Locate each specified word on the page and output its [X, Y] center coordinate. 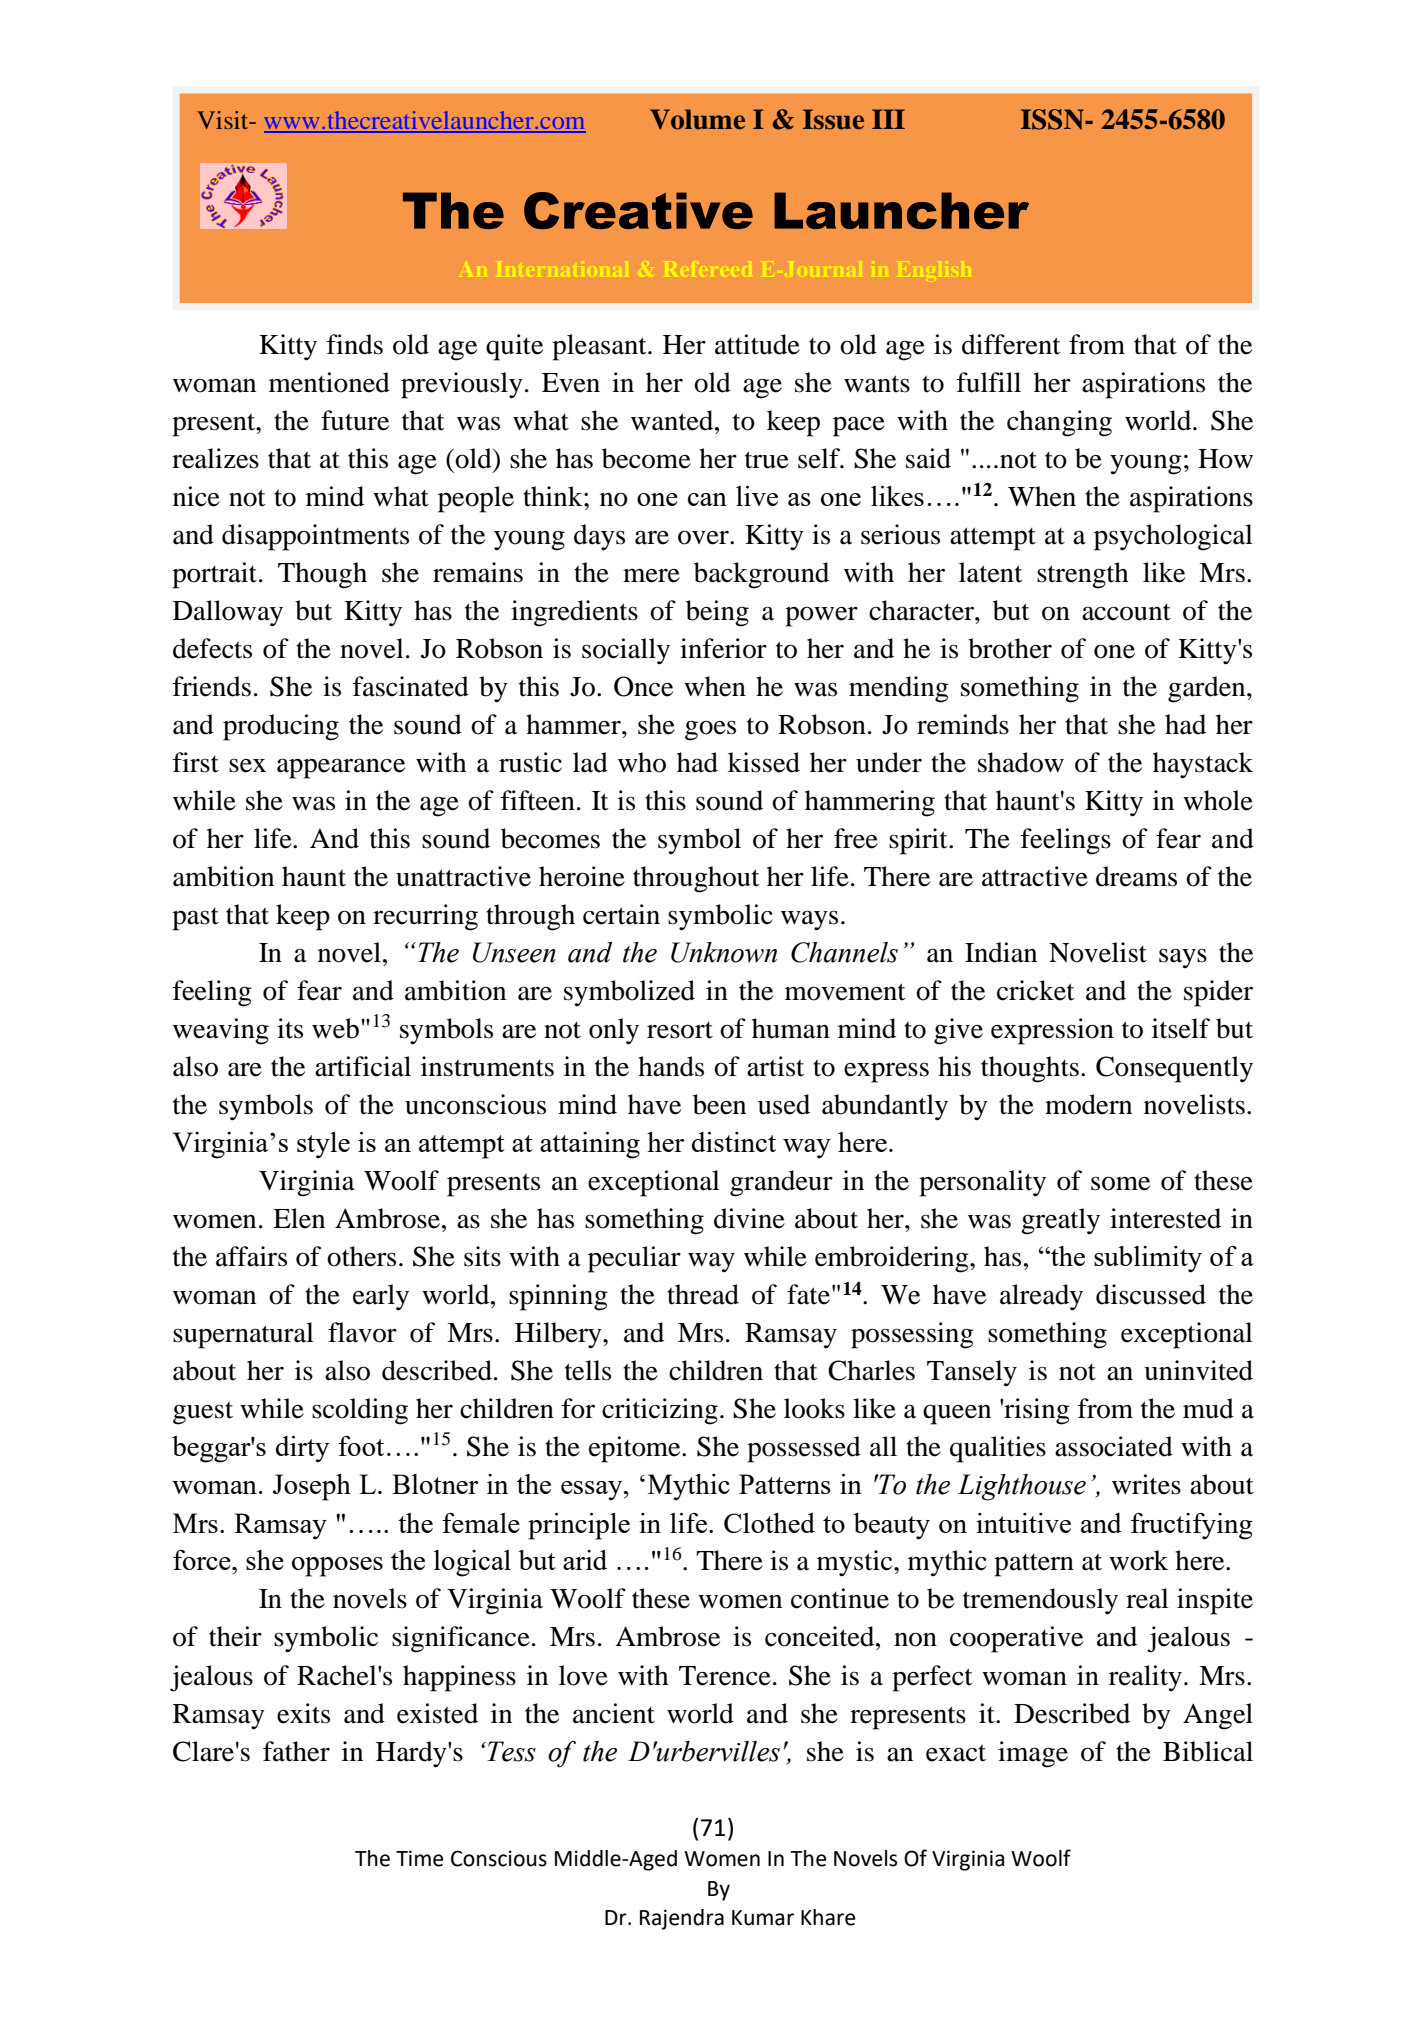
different [1011, 344]
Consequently [1174, 1069]
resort [680, 1030]
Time [419, 1858]
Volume [697, 119]
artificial [363, 1066]
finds [355, 344]
